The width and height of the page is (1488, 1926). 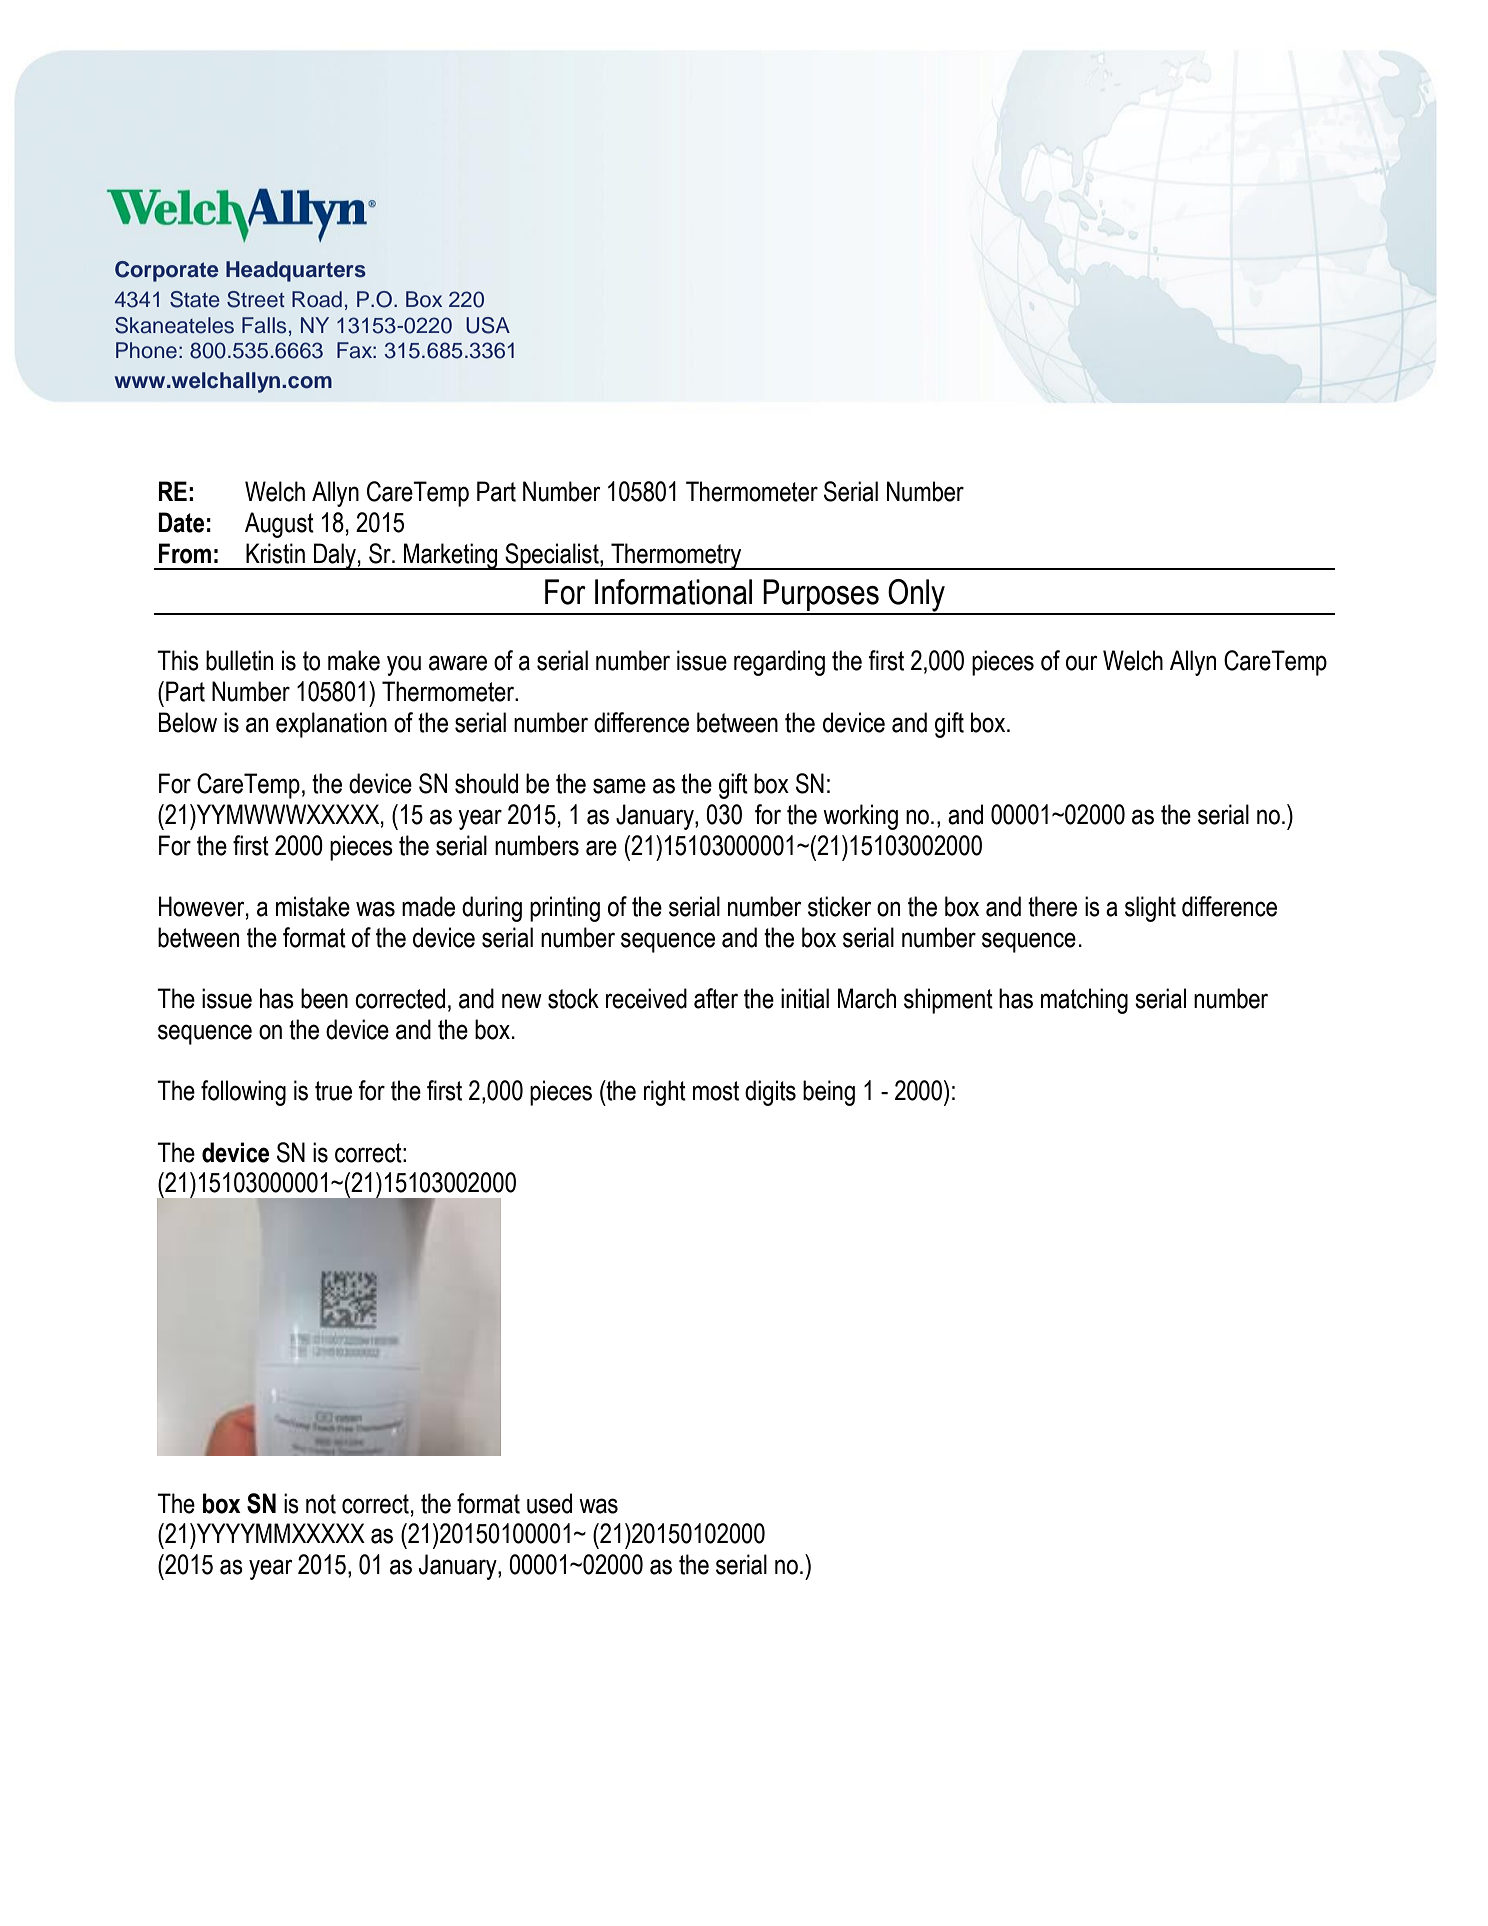 I want to click on our, so click(x=1081, y=663).
